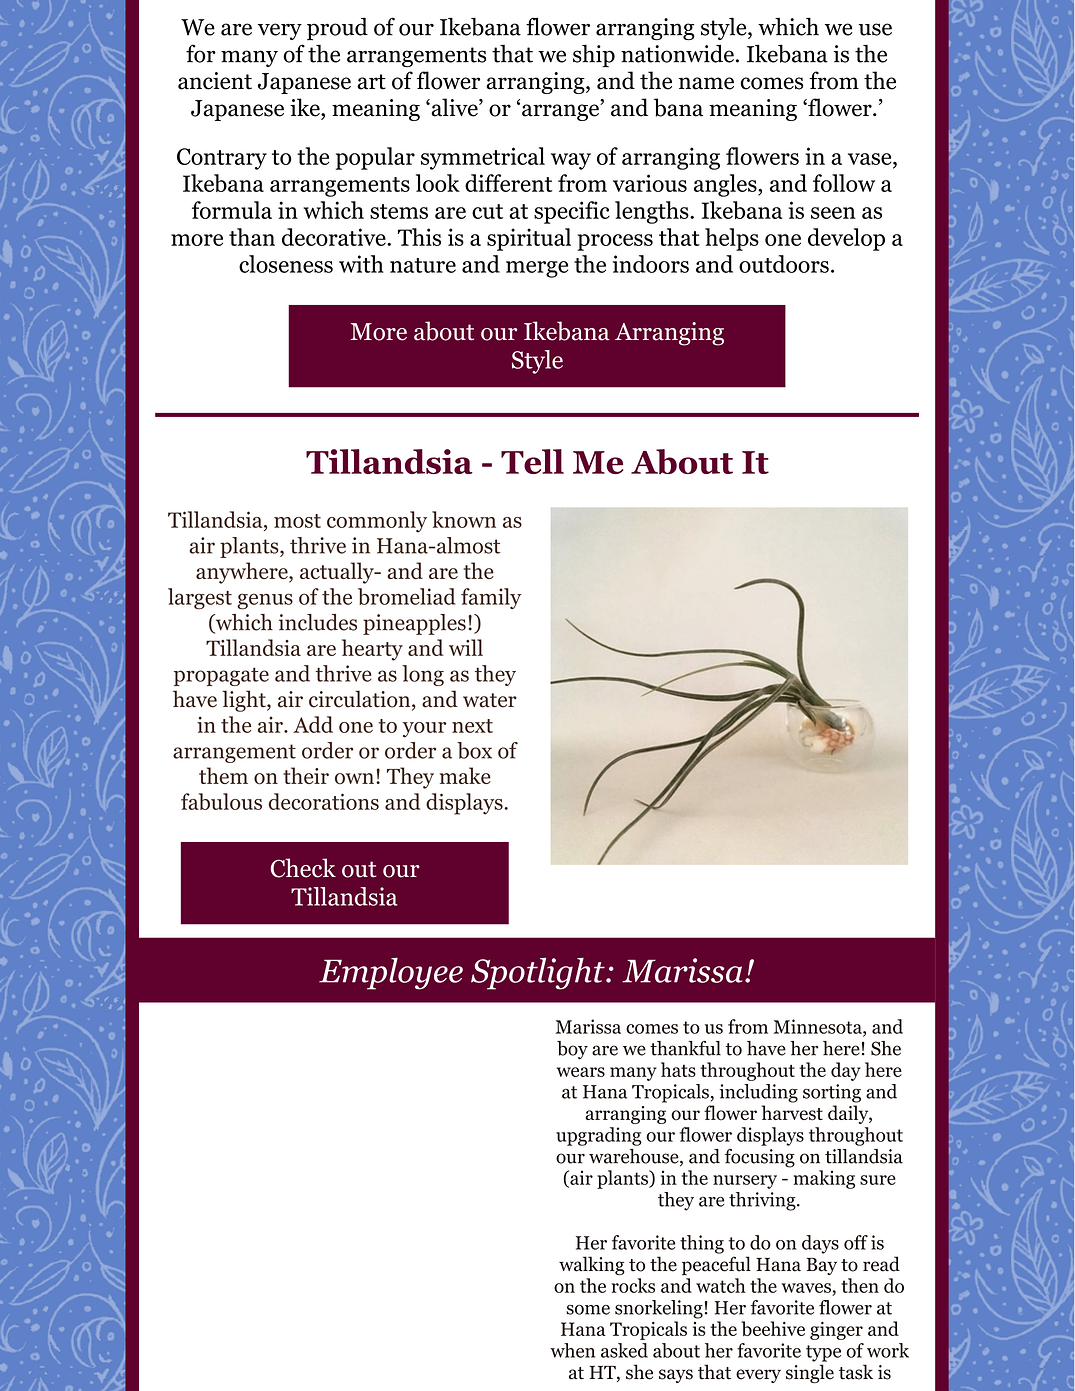  I want to click on family, so click(491, 598).
